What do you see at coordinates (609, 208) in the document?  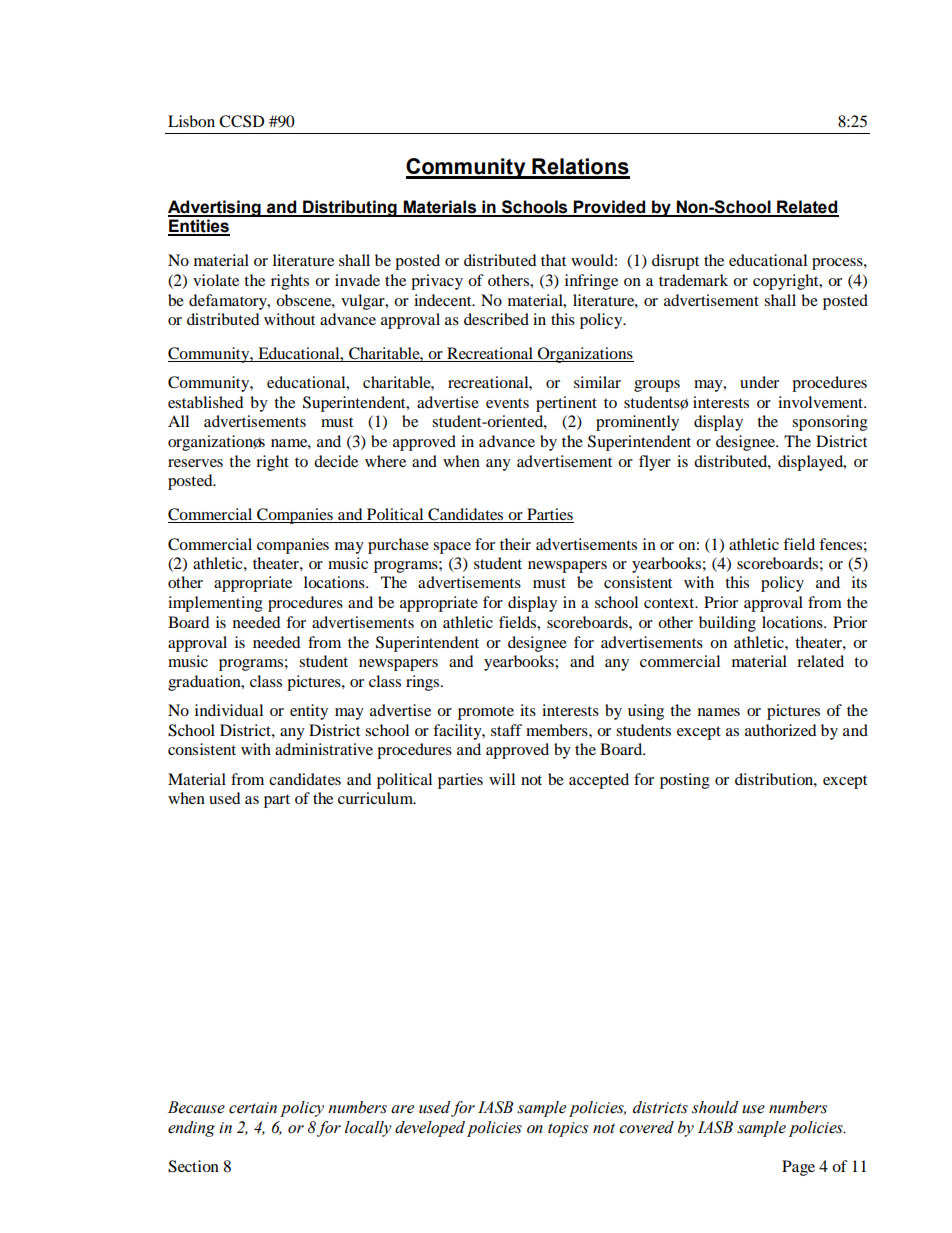 I see `Provided` at bounding box center [609, 208].
